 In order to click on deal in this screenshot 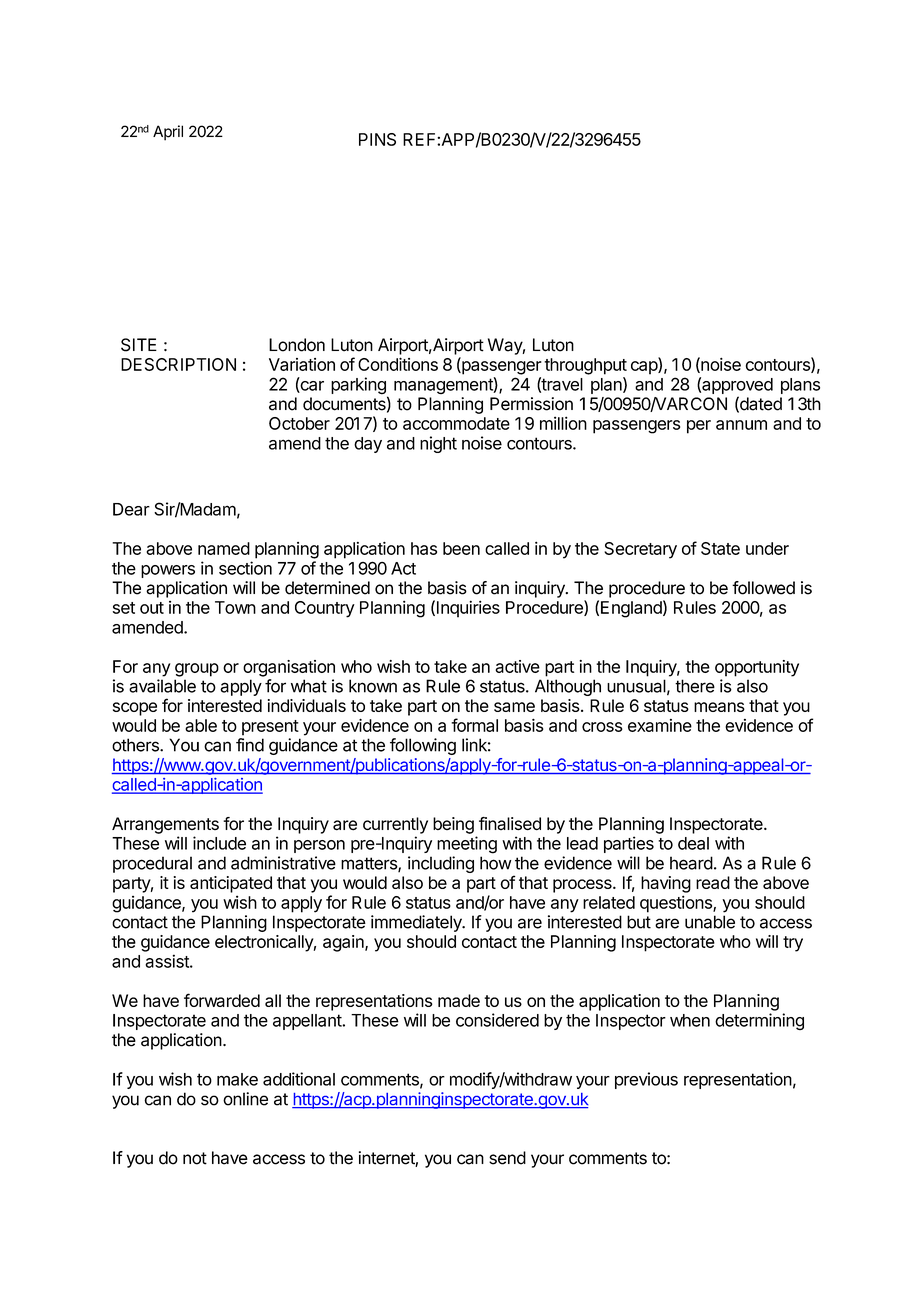, I will do `click(693, 843)`.
